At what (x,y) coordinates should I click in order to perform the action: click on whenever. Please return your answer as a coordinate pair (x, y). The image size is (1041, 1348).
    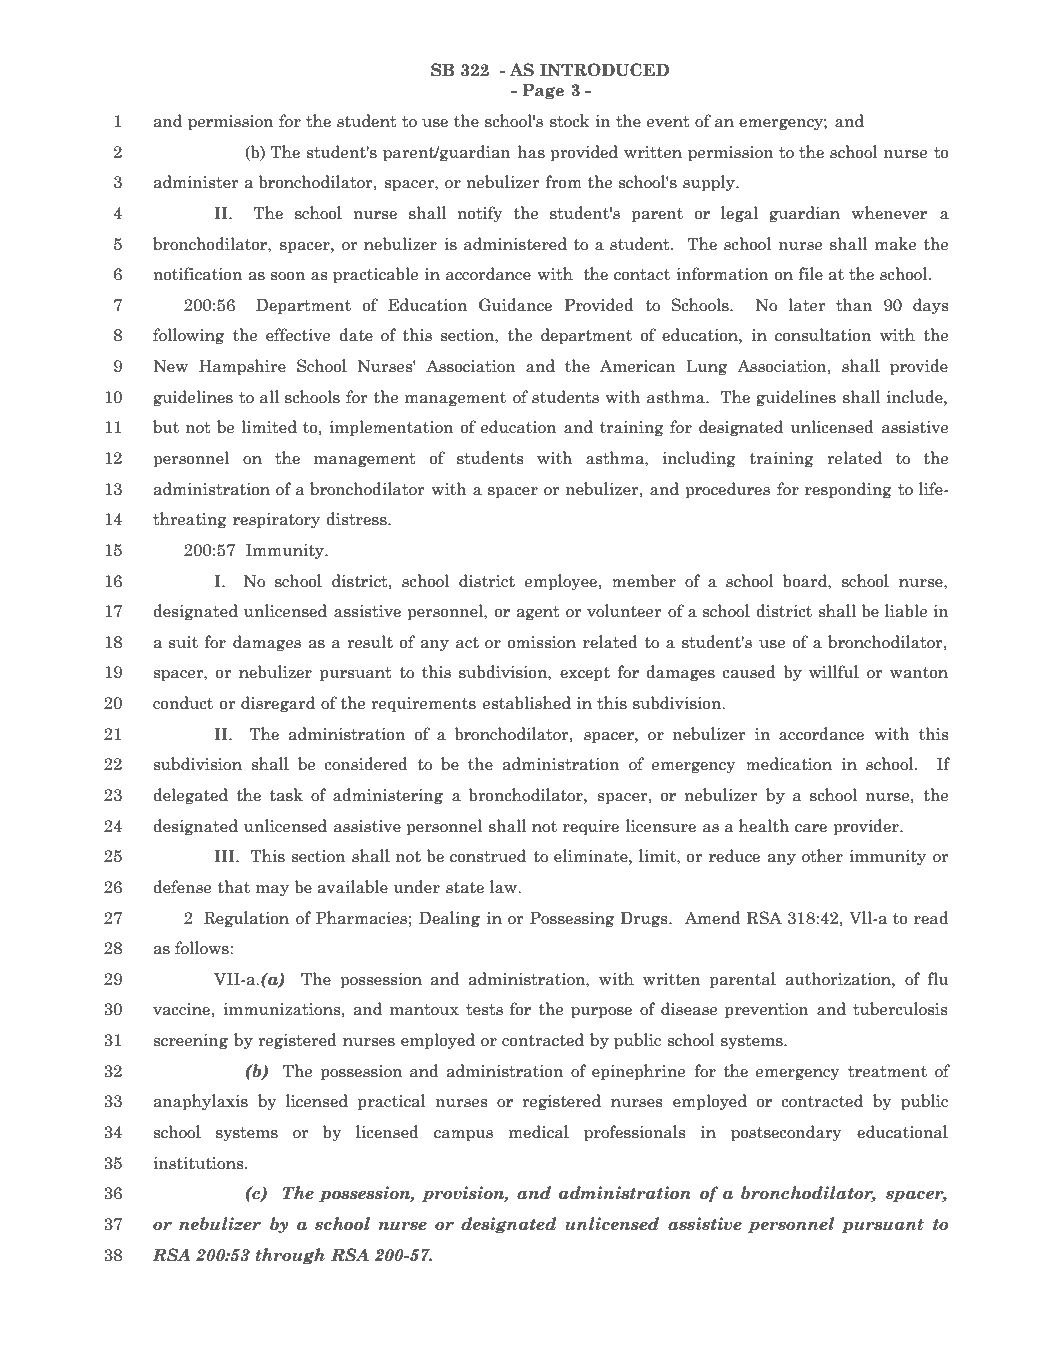
    Looking at the image, I should click on (889, 213).
